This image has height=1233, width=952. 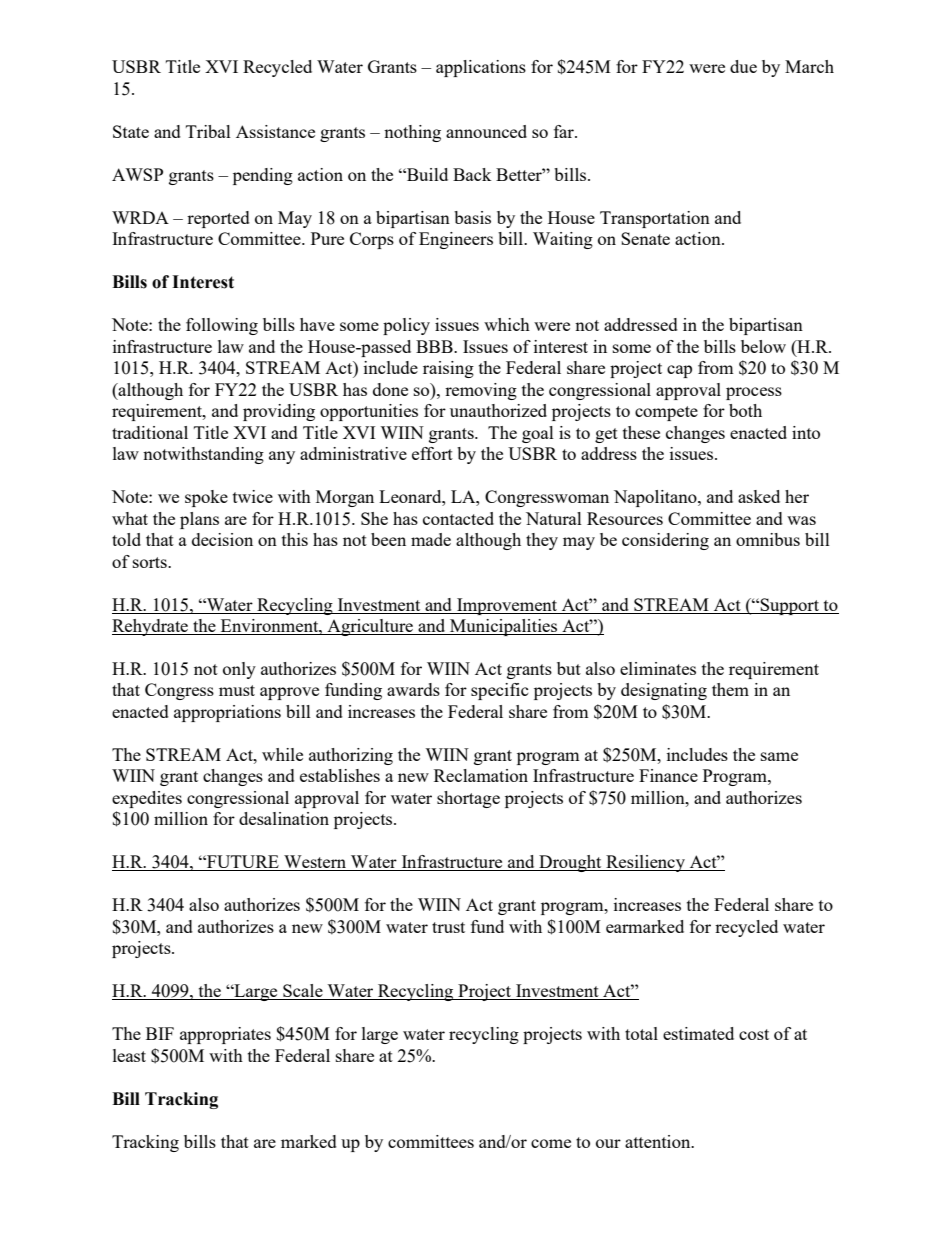 I want to click on appropriates, so click(x=225, y=1035).
